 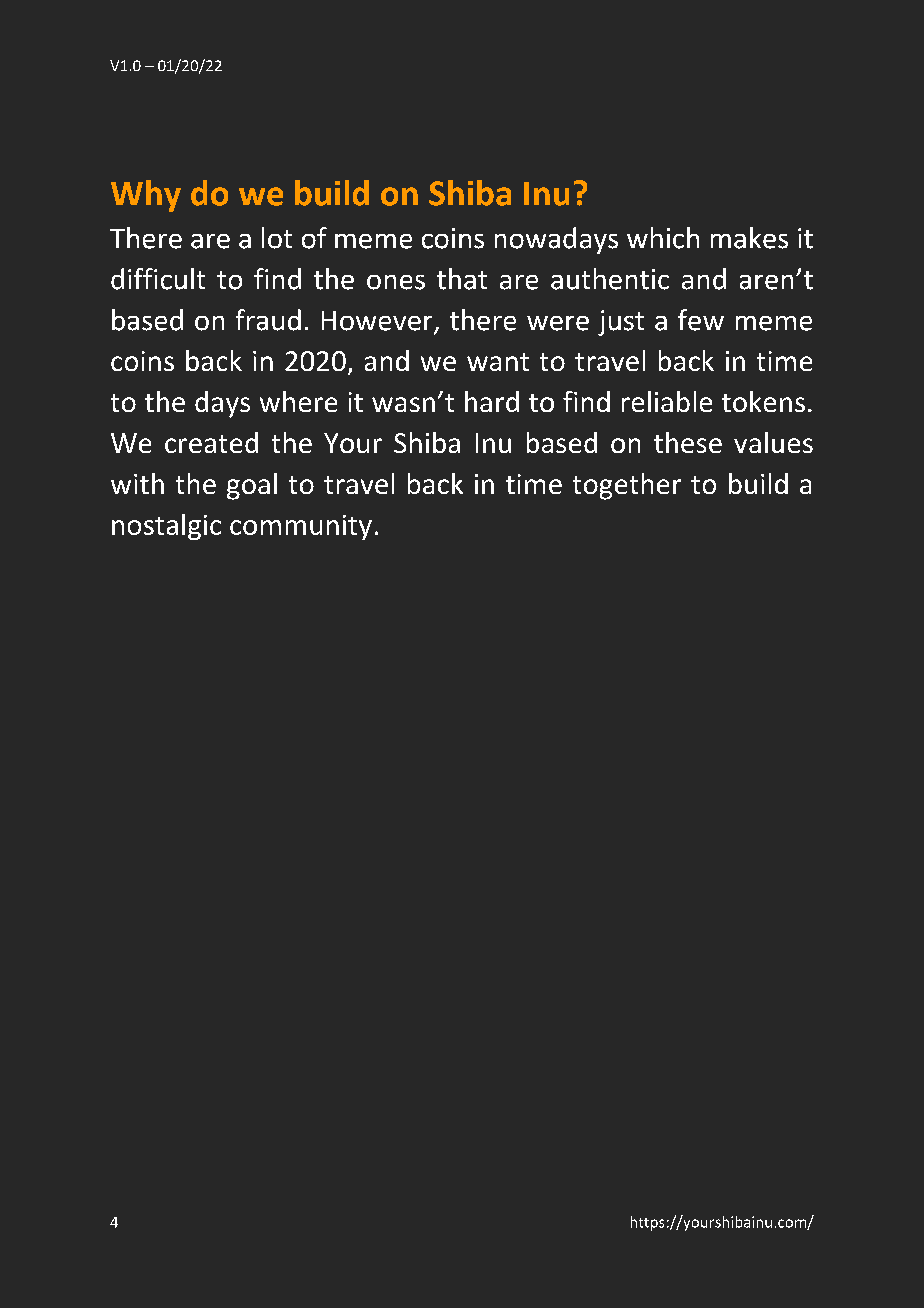 I want to click on hard, so click(x=492, y=401).
